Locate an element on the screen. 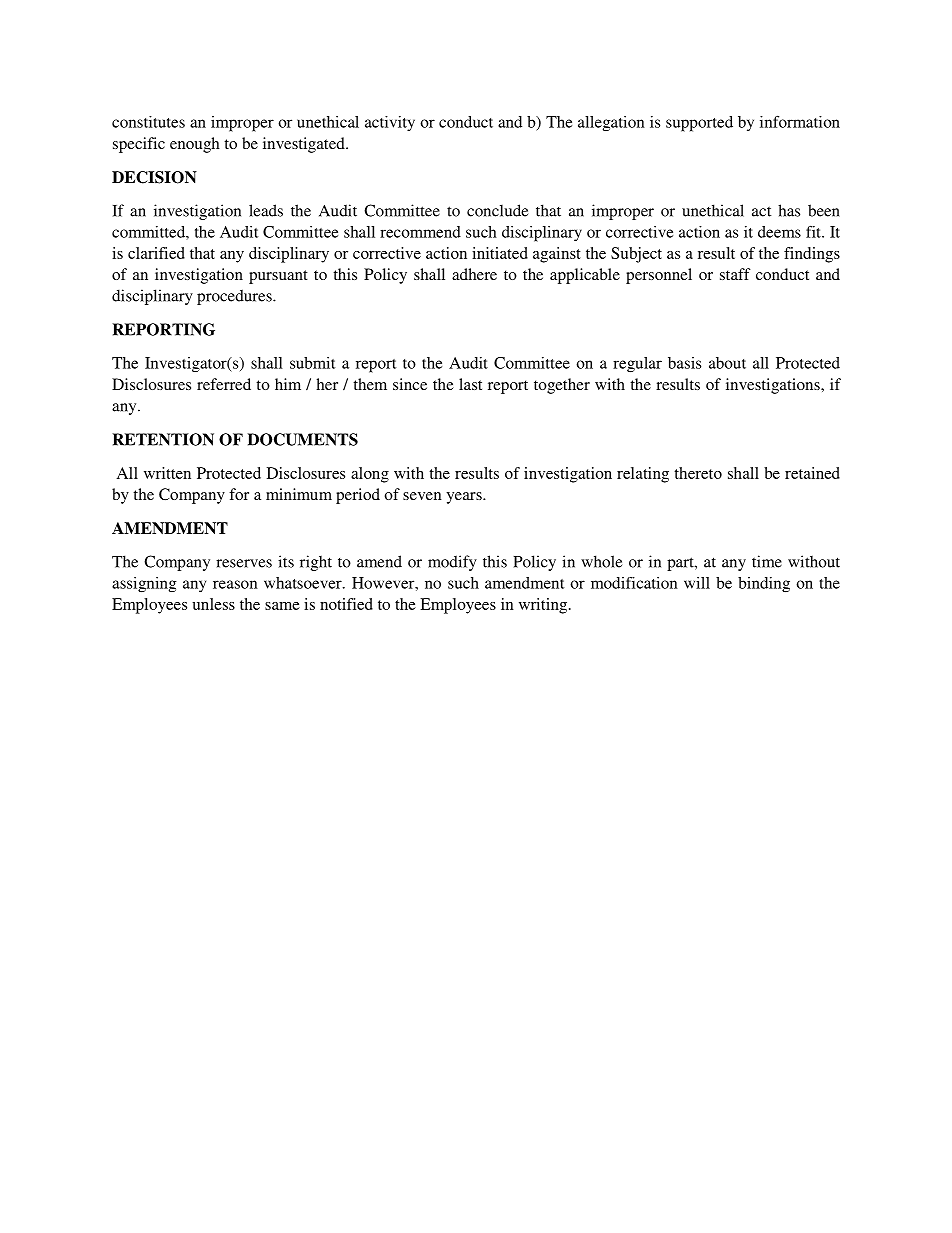 The width and height of the screenshot is (952, 1233). referred is located at coordinates (224, 384).
